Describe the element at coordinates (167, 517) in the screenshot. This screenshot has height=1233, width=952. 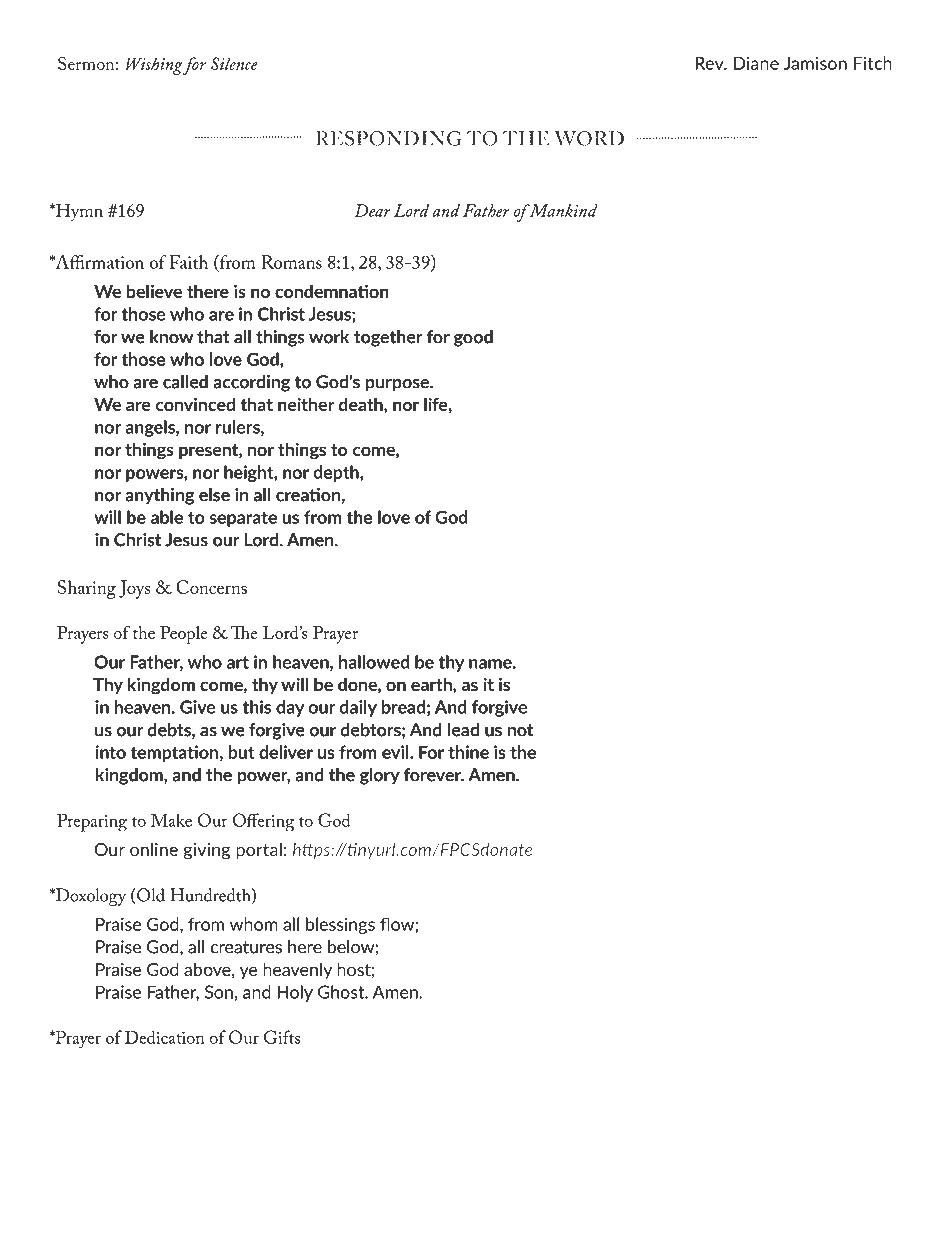
I see `able` at that location.
